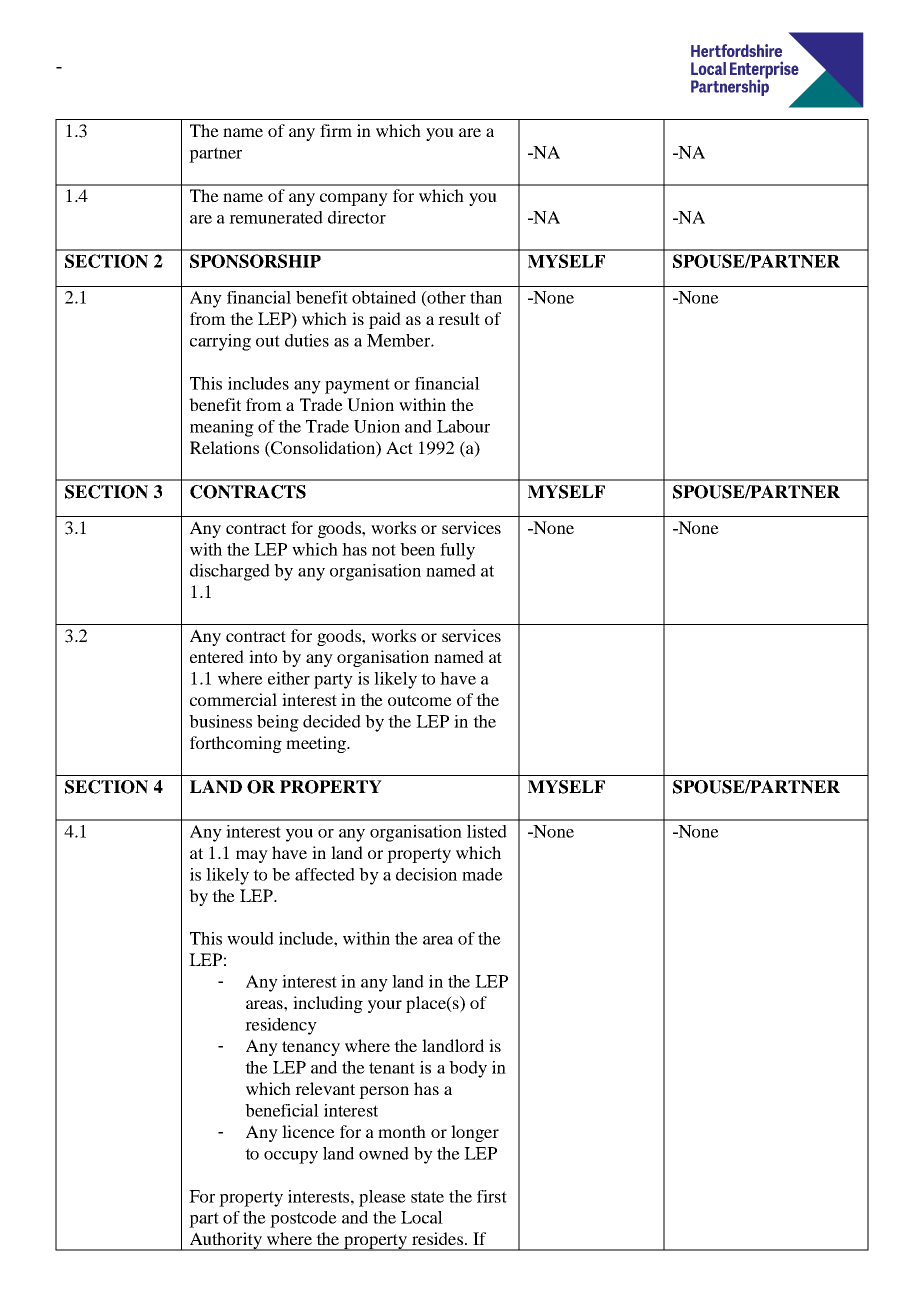 The height and width of the screenshot is (1308, 924). I want to click on not, so click(384, 550).
